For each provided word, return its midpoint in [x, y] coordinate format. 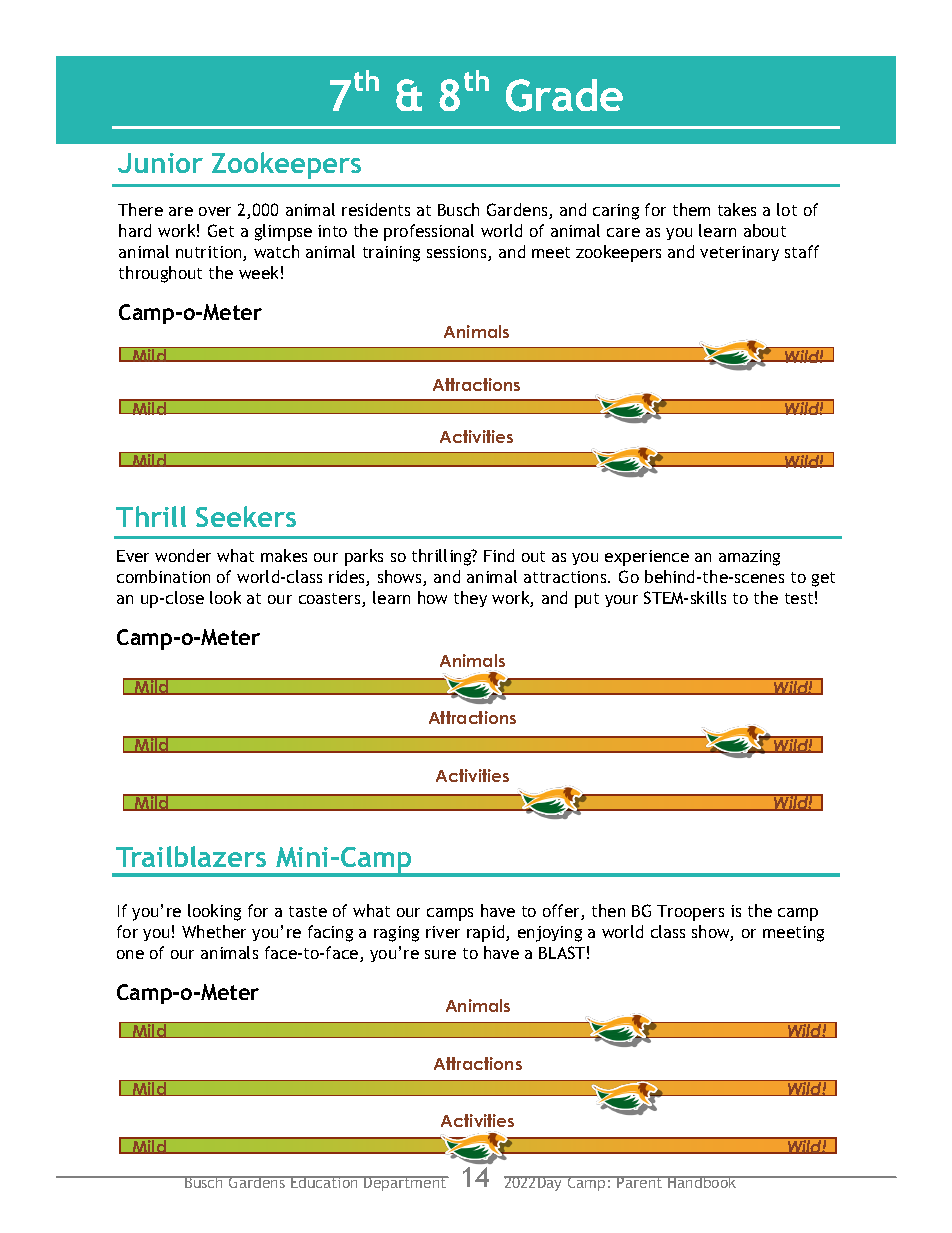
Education [324, 1182]
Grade [564, 95]
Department [405, 1183]
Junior [160, 163]
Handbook [702, 1182]
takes [737, 209]
